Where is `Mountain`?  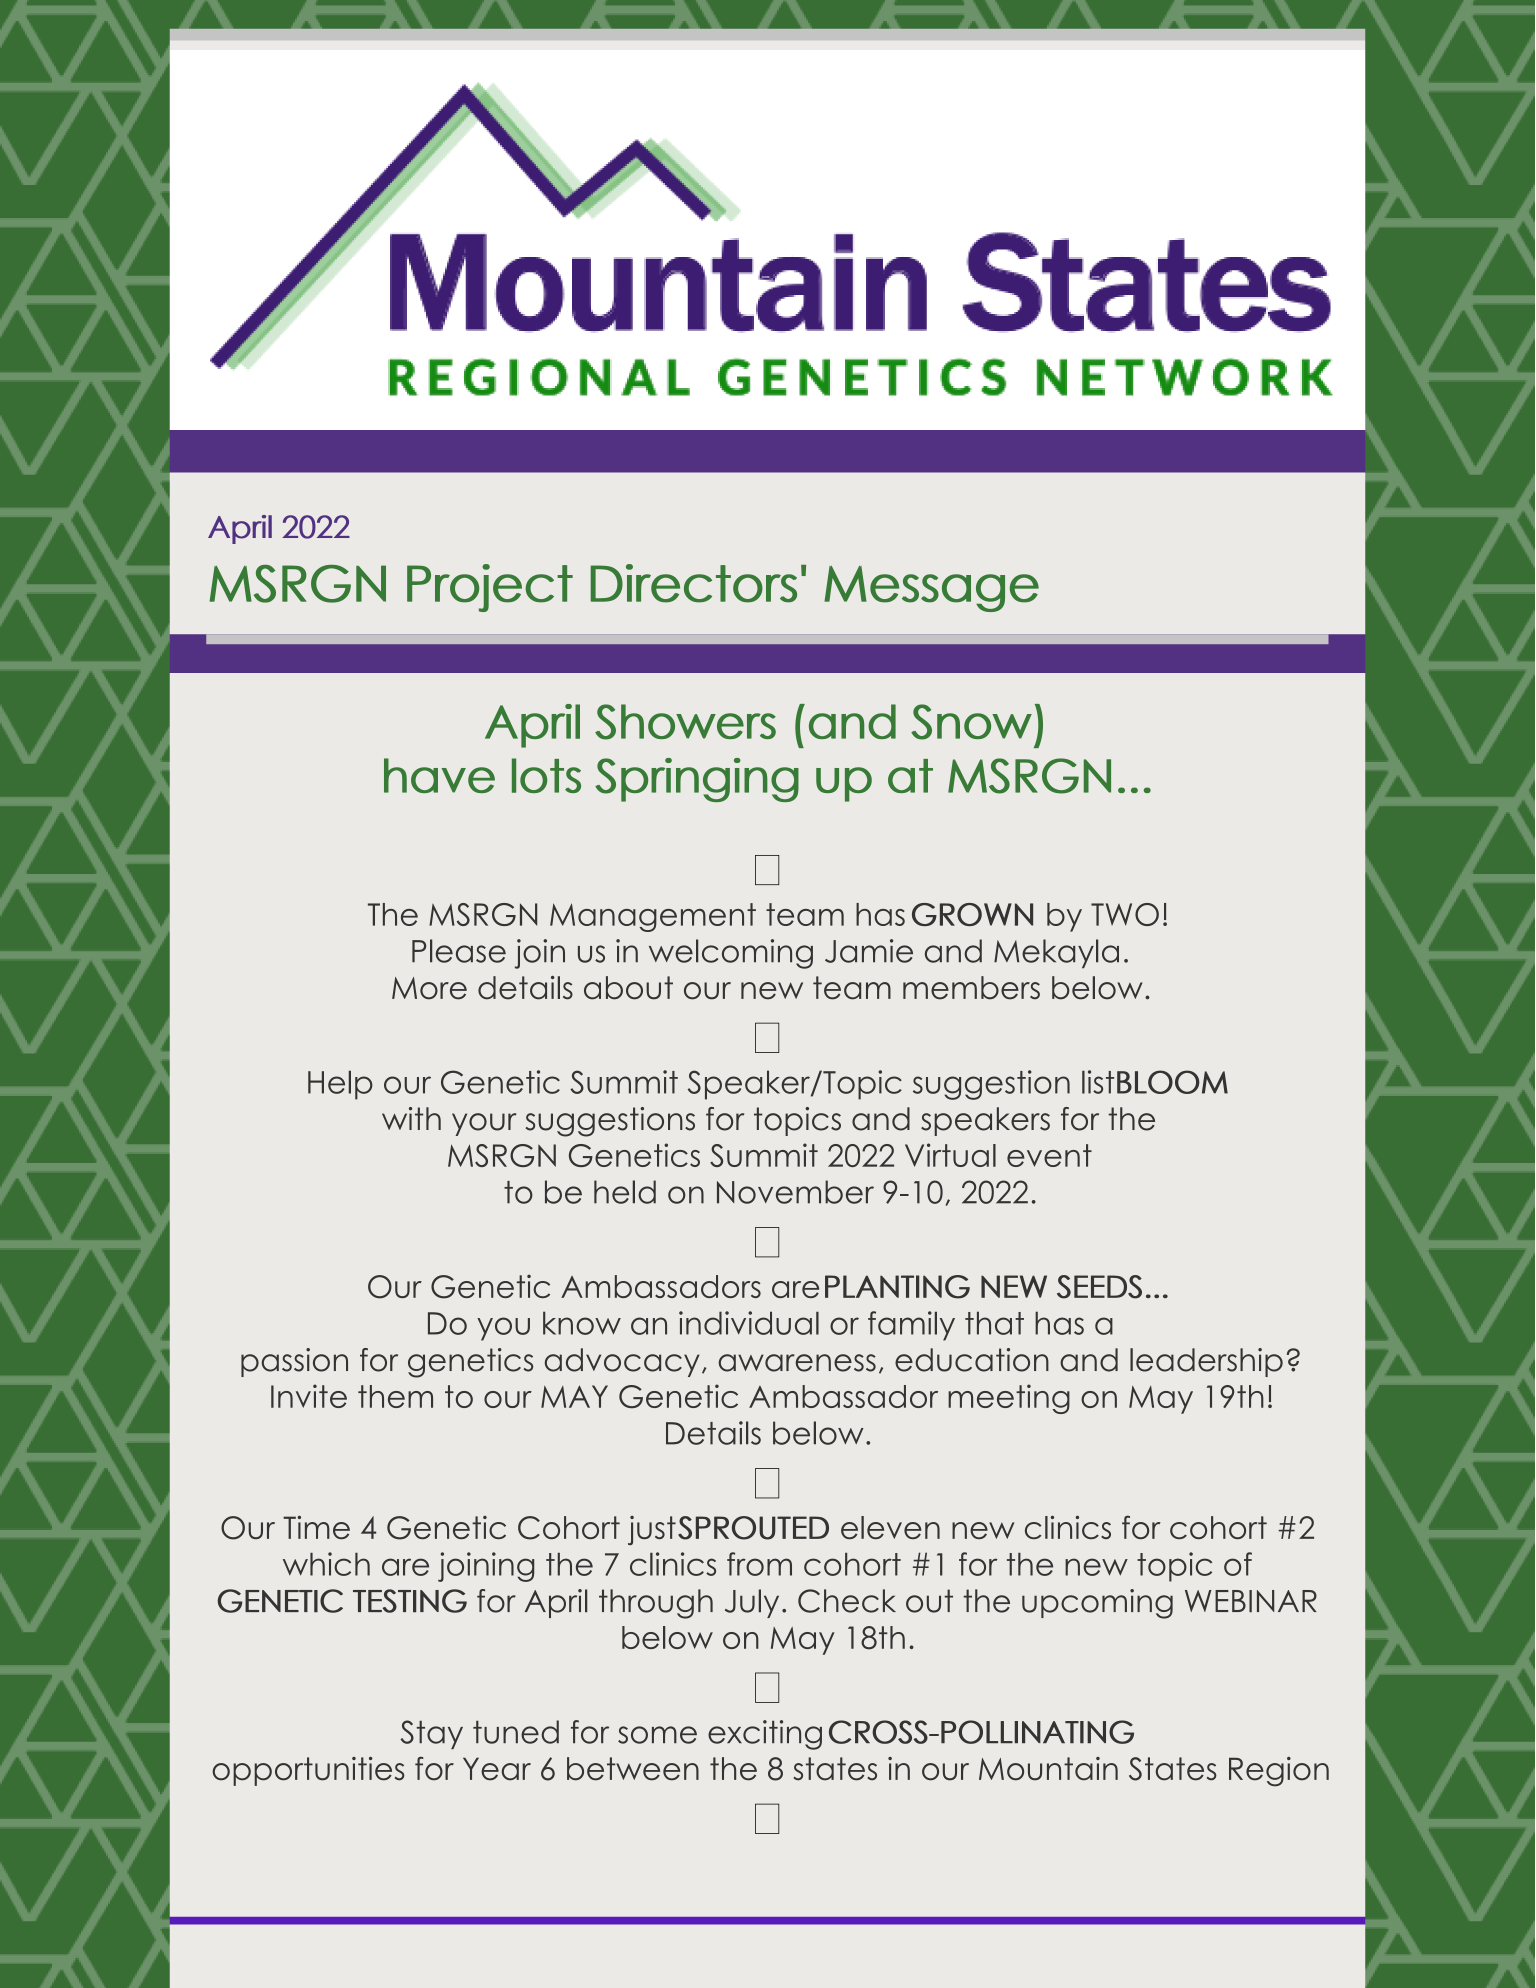
Mountain is located at coordinates (1048, 1769).
